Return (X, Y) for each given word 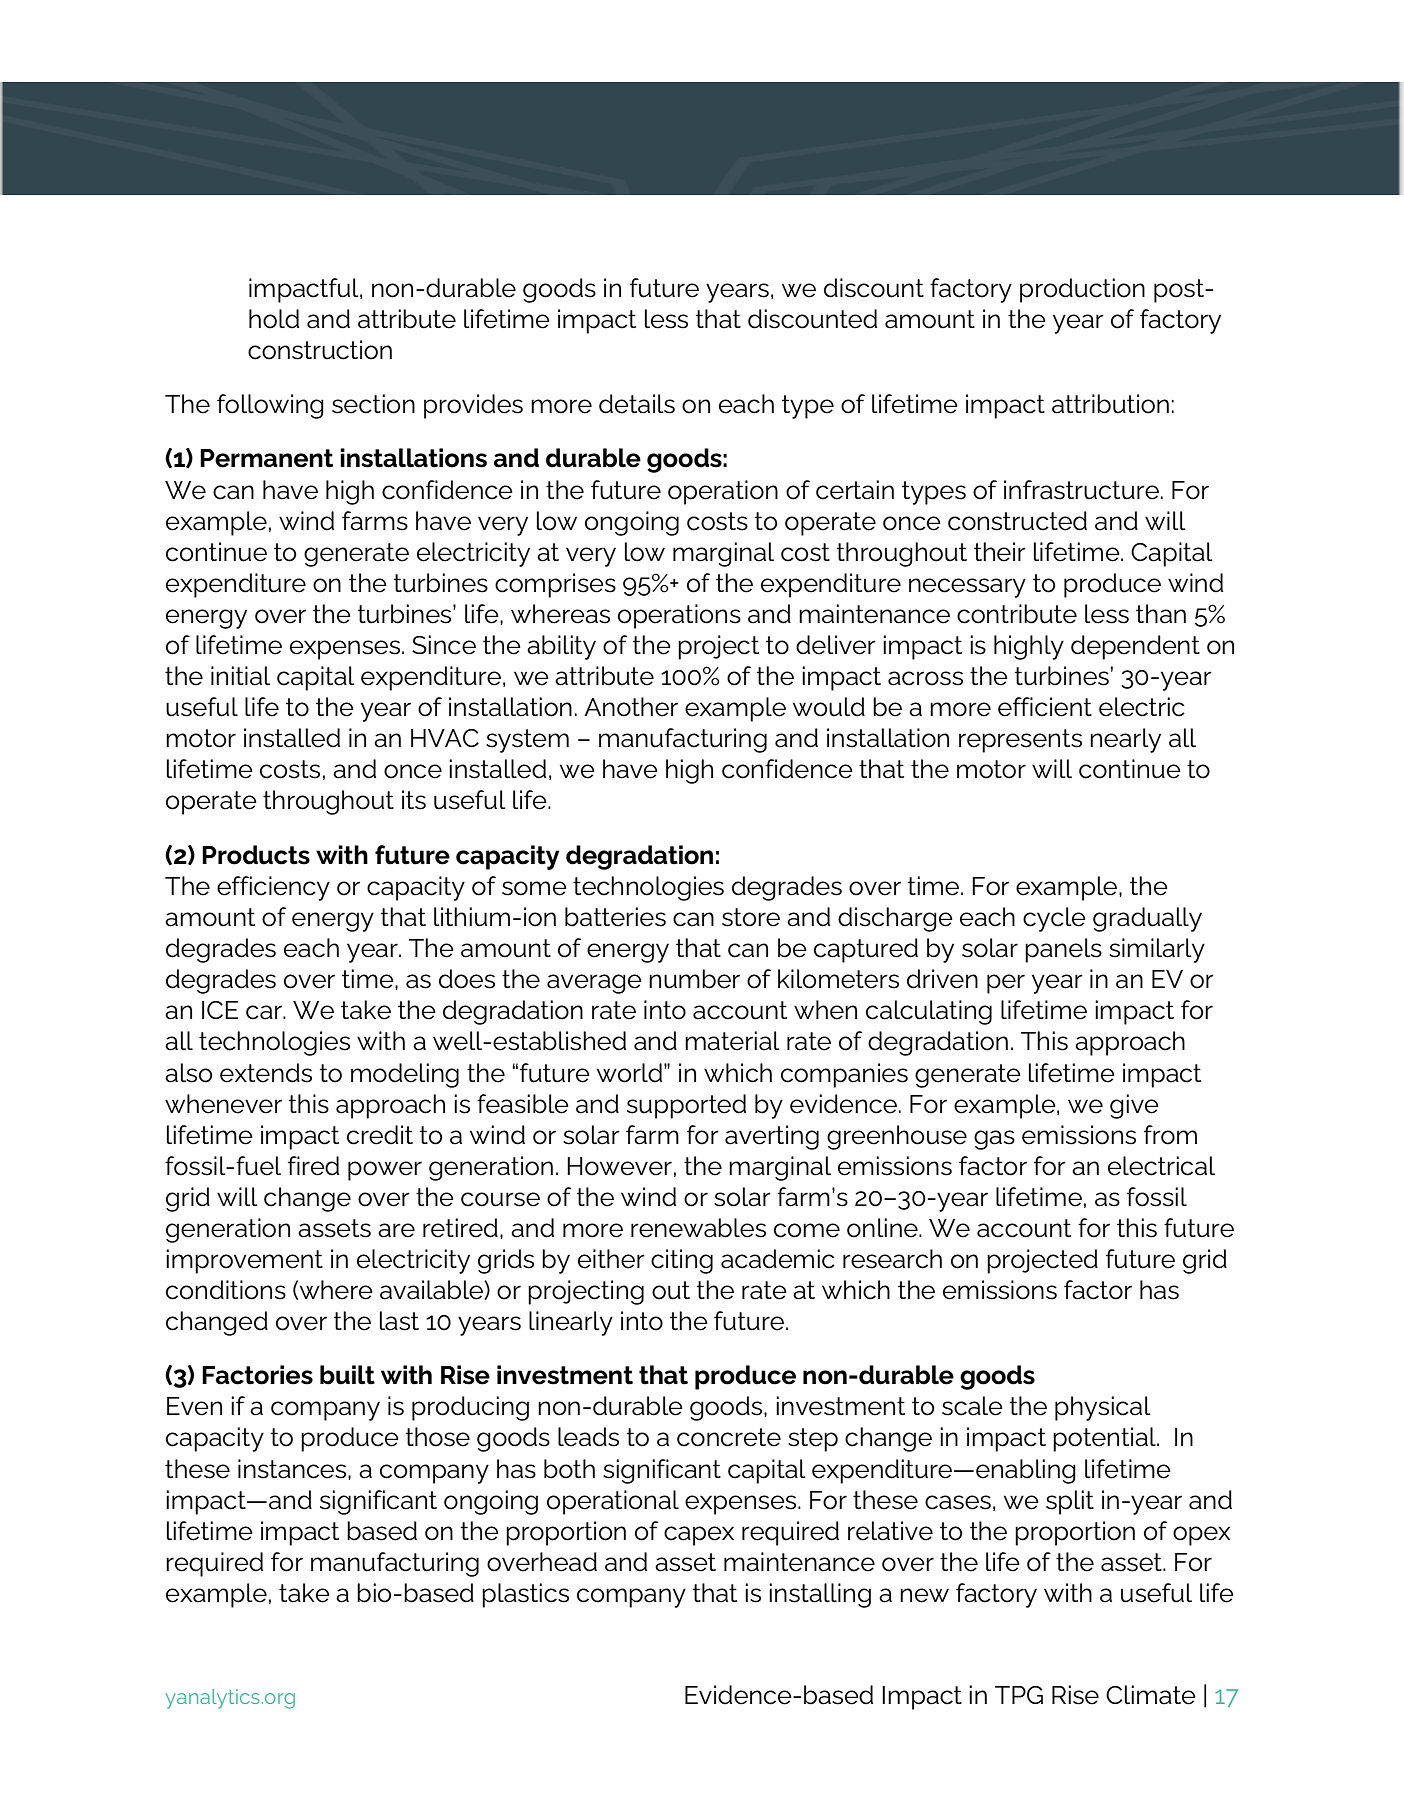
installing (820, 1595)
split (1070, 1502)
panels (1063, 950)
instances (293, 1469)
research (892, 1259)
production (1082, 290)
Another (631, 707)
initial (240, 676)
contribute (1017, 614)
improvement (244, 1261)
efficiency (273, 888)
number (694, 979)
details (637, 404)
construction (320, 350)
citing (682, 1261)
